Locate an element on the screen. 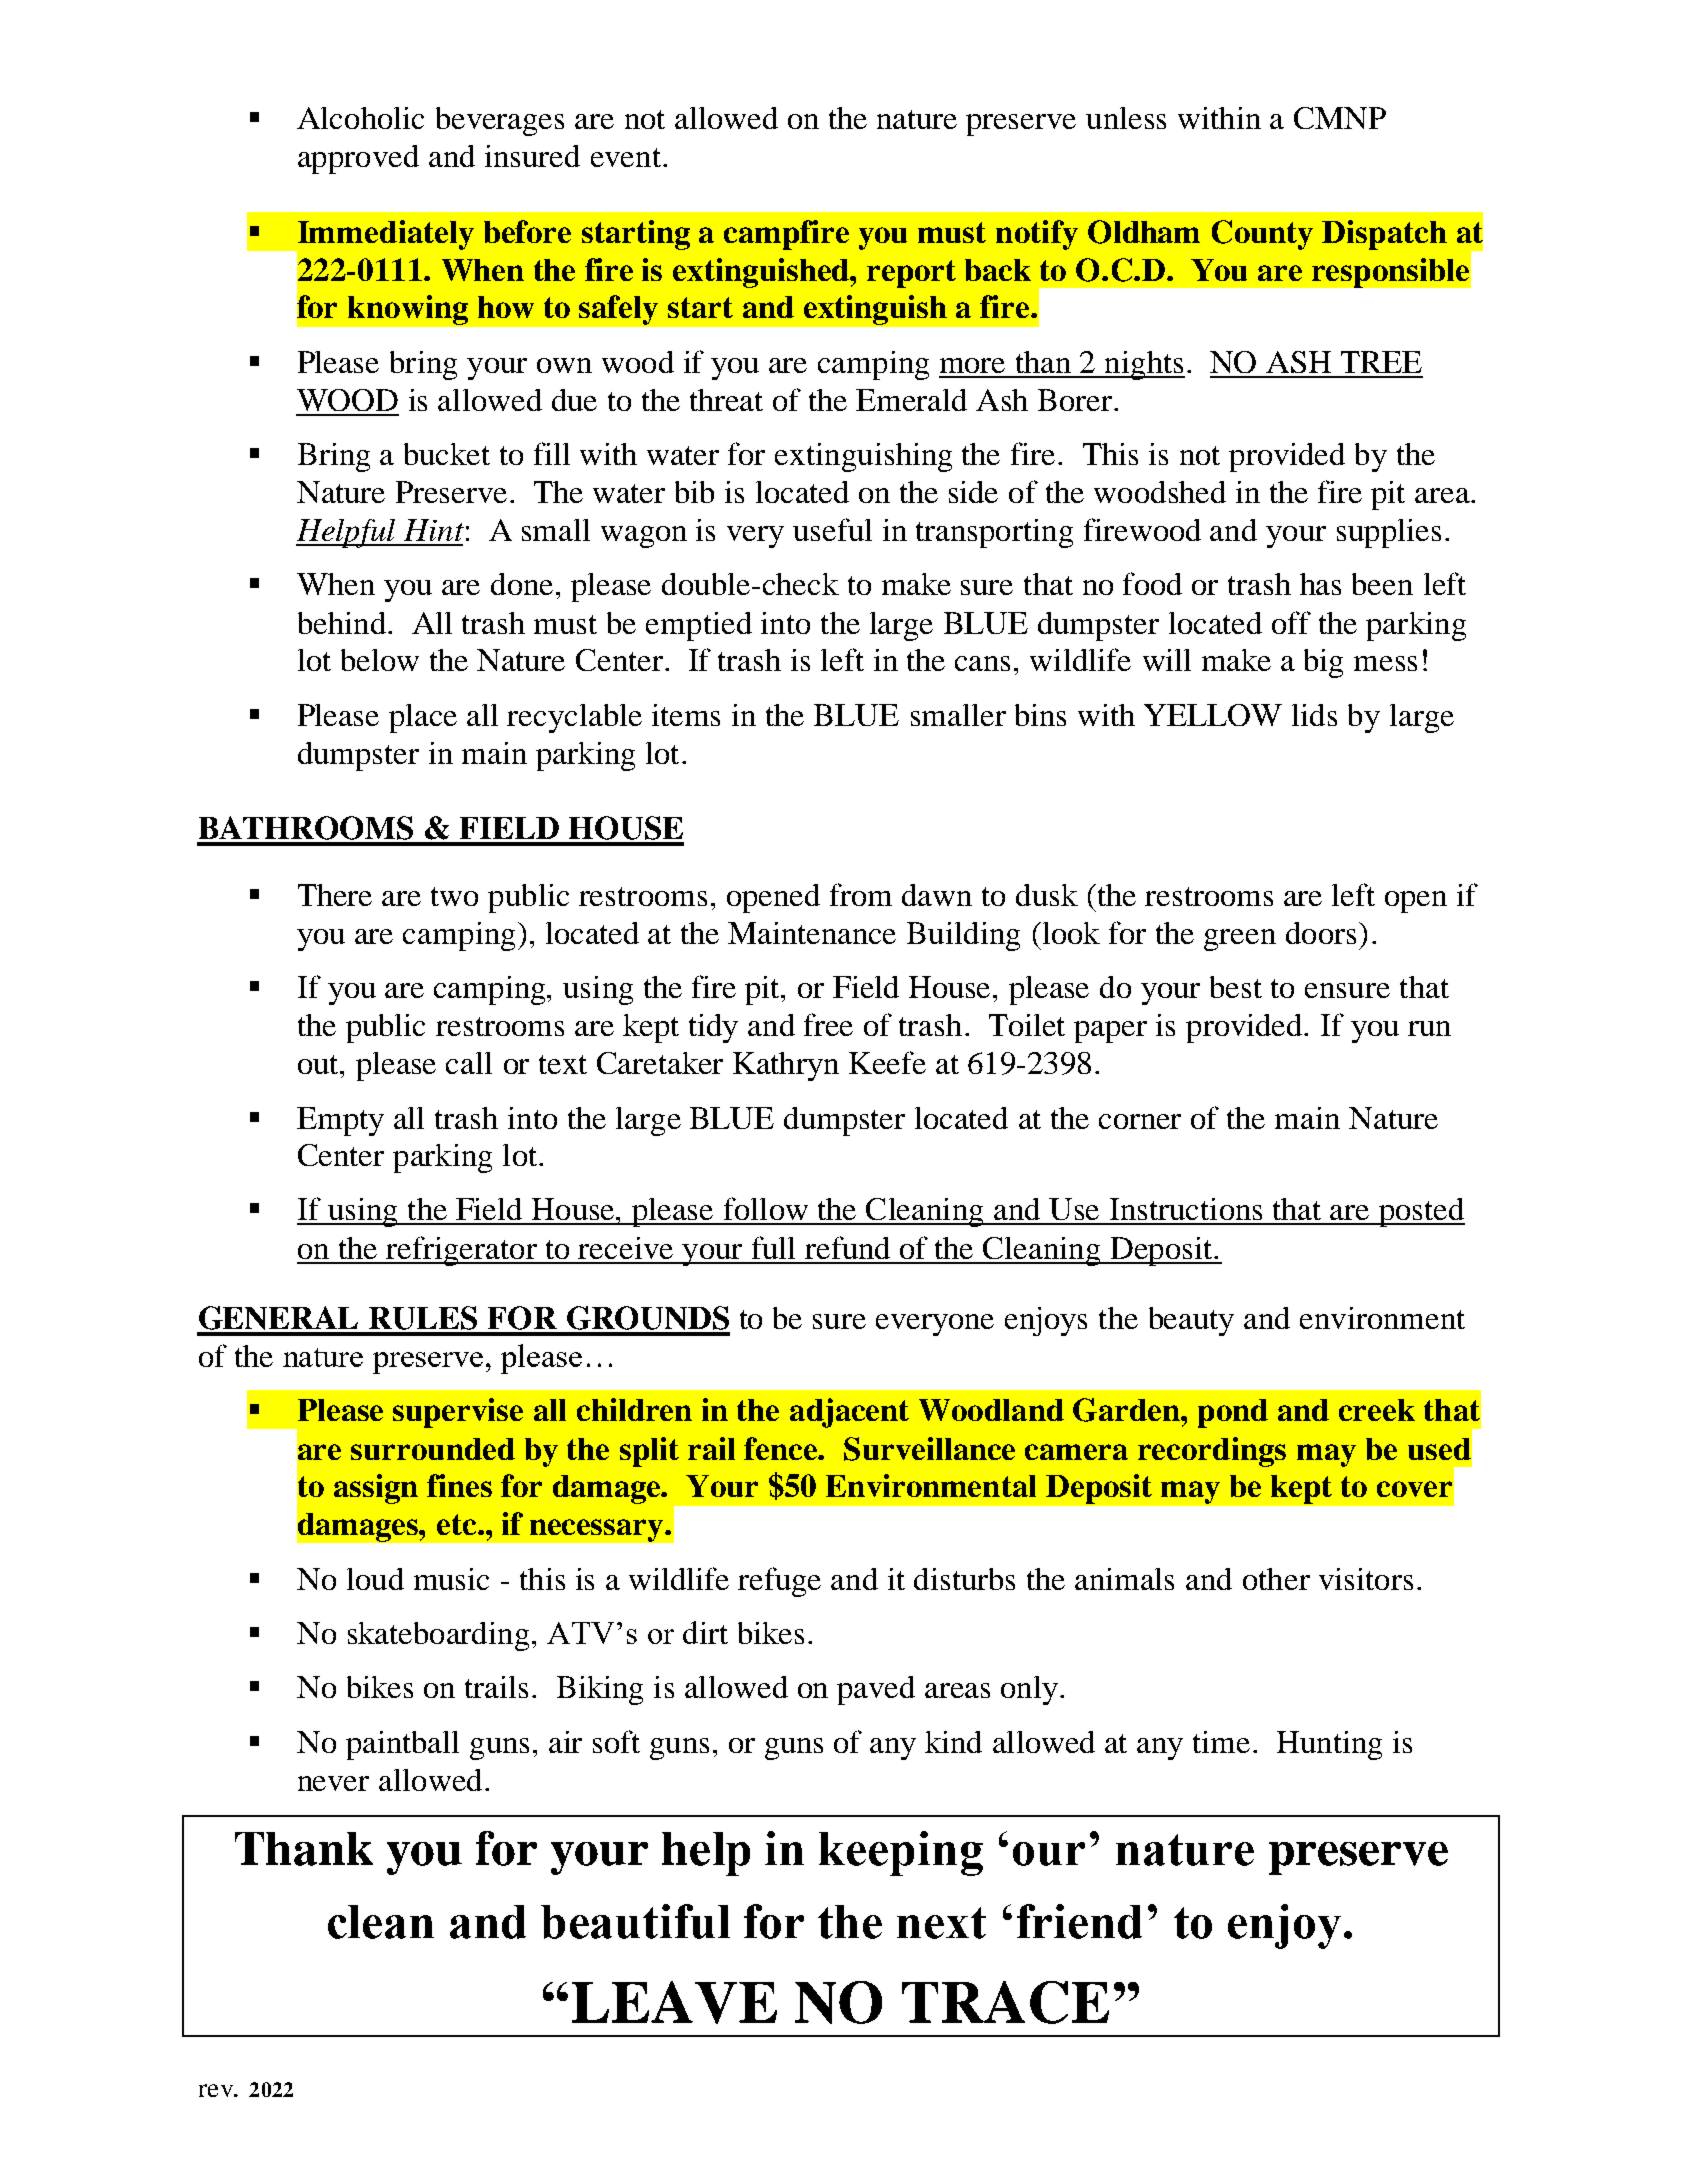 Image resolution: width=1681 pixels, height=2175 pixels. pond is located at coordinates (1233, 1413).
